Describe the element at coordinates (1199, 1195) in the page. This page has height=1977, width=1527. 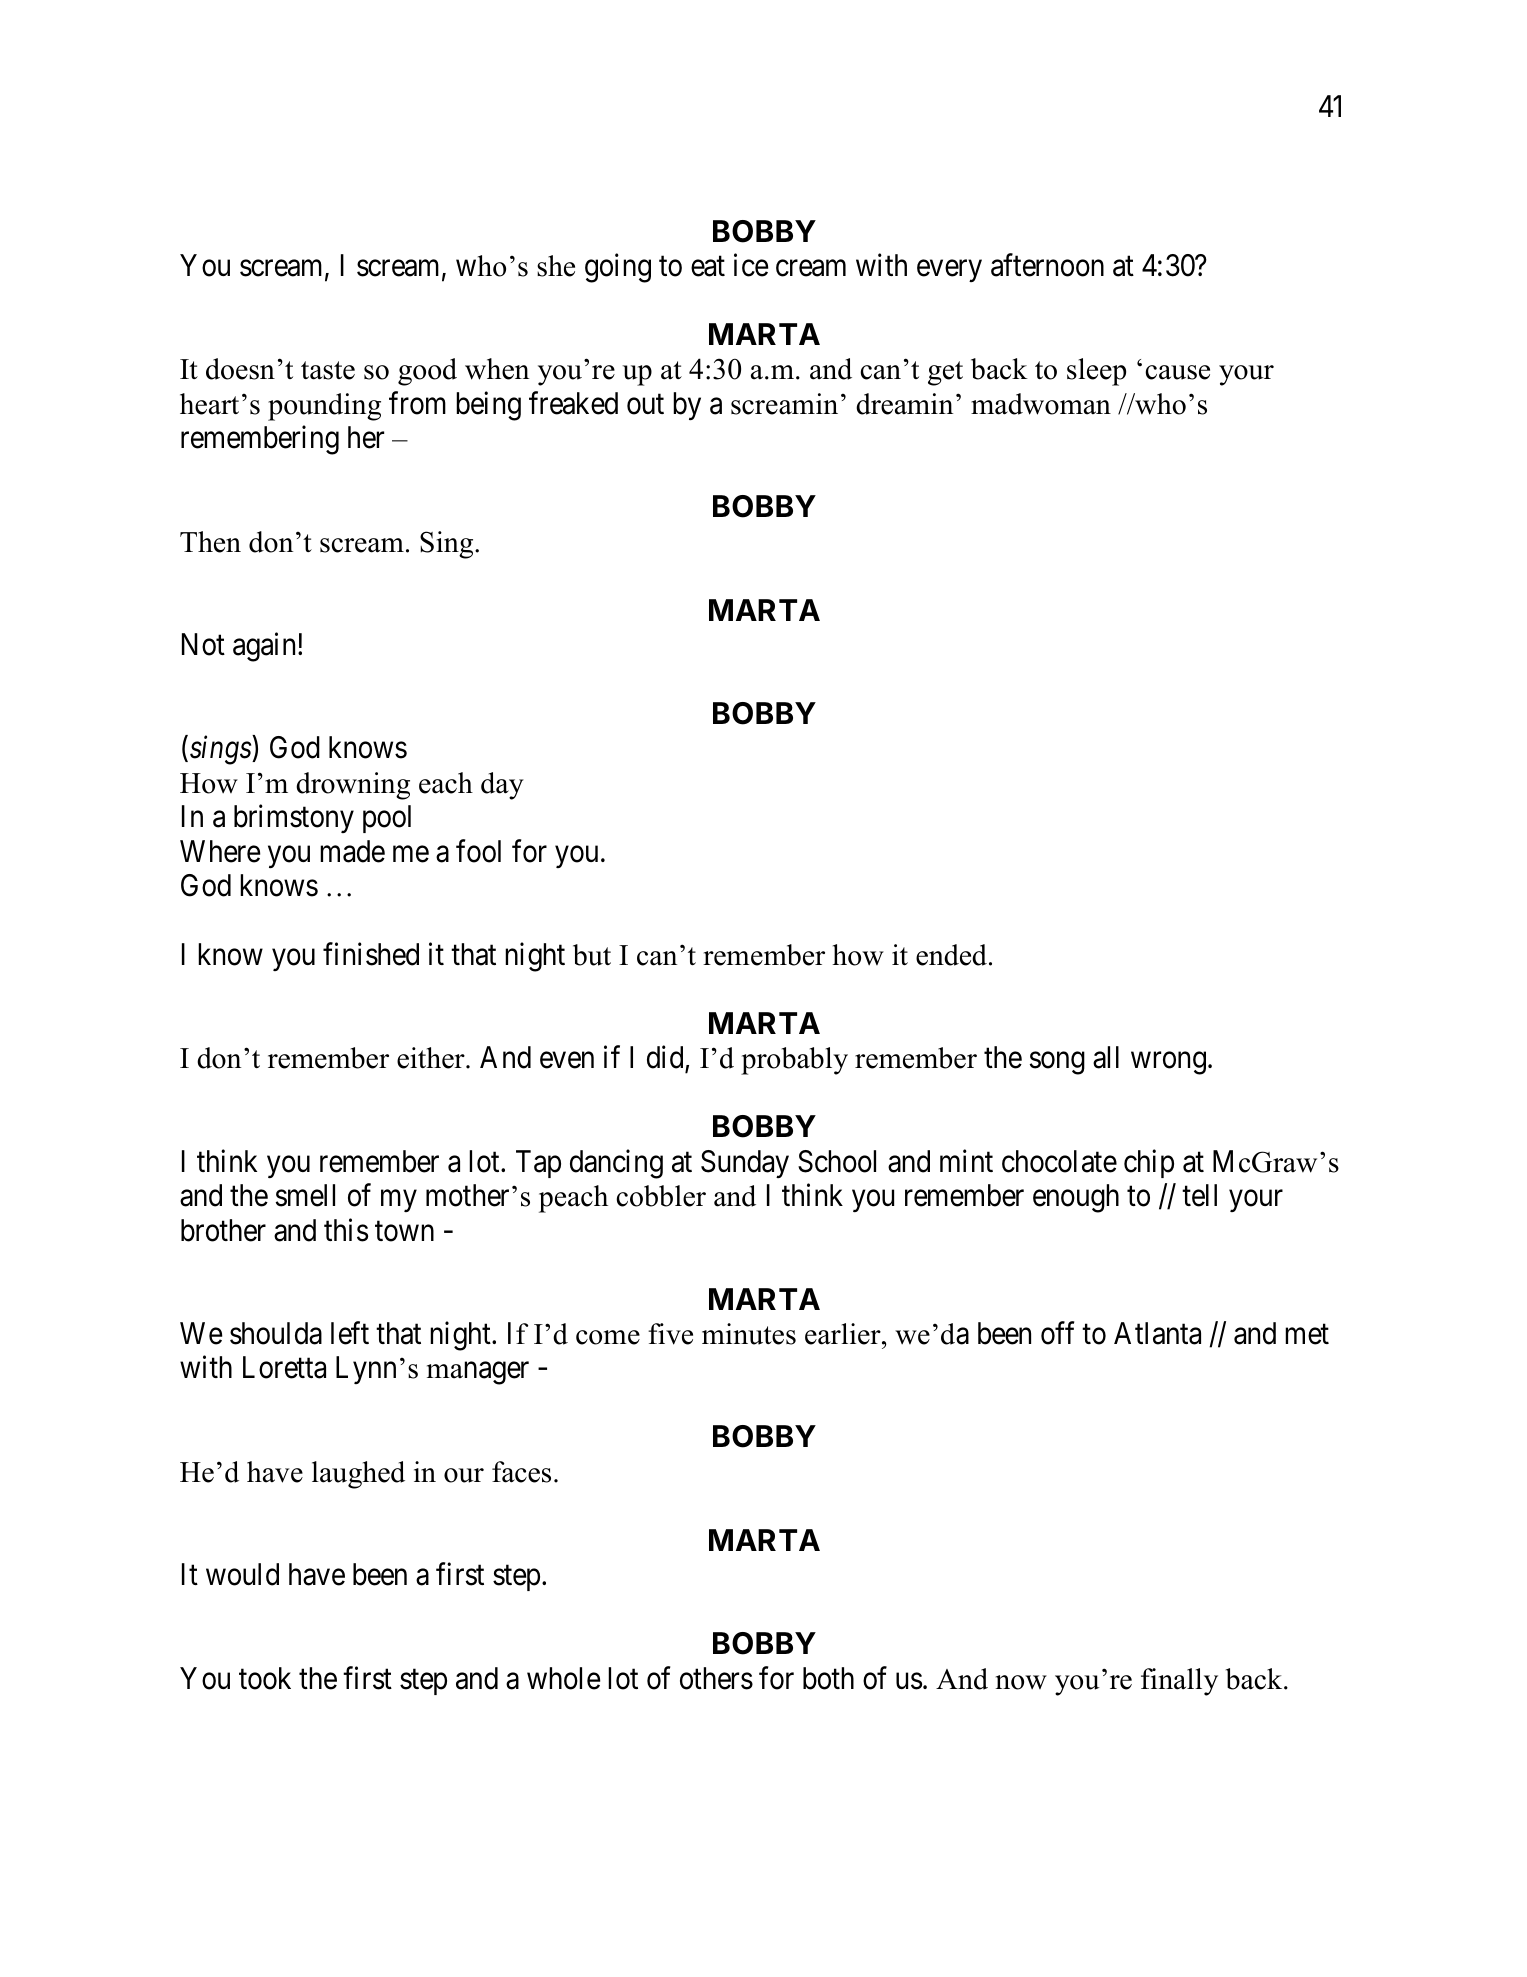
I see `tell` at that location.
